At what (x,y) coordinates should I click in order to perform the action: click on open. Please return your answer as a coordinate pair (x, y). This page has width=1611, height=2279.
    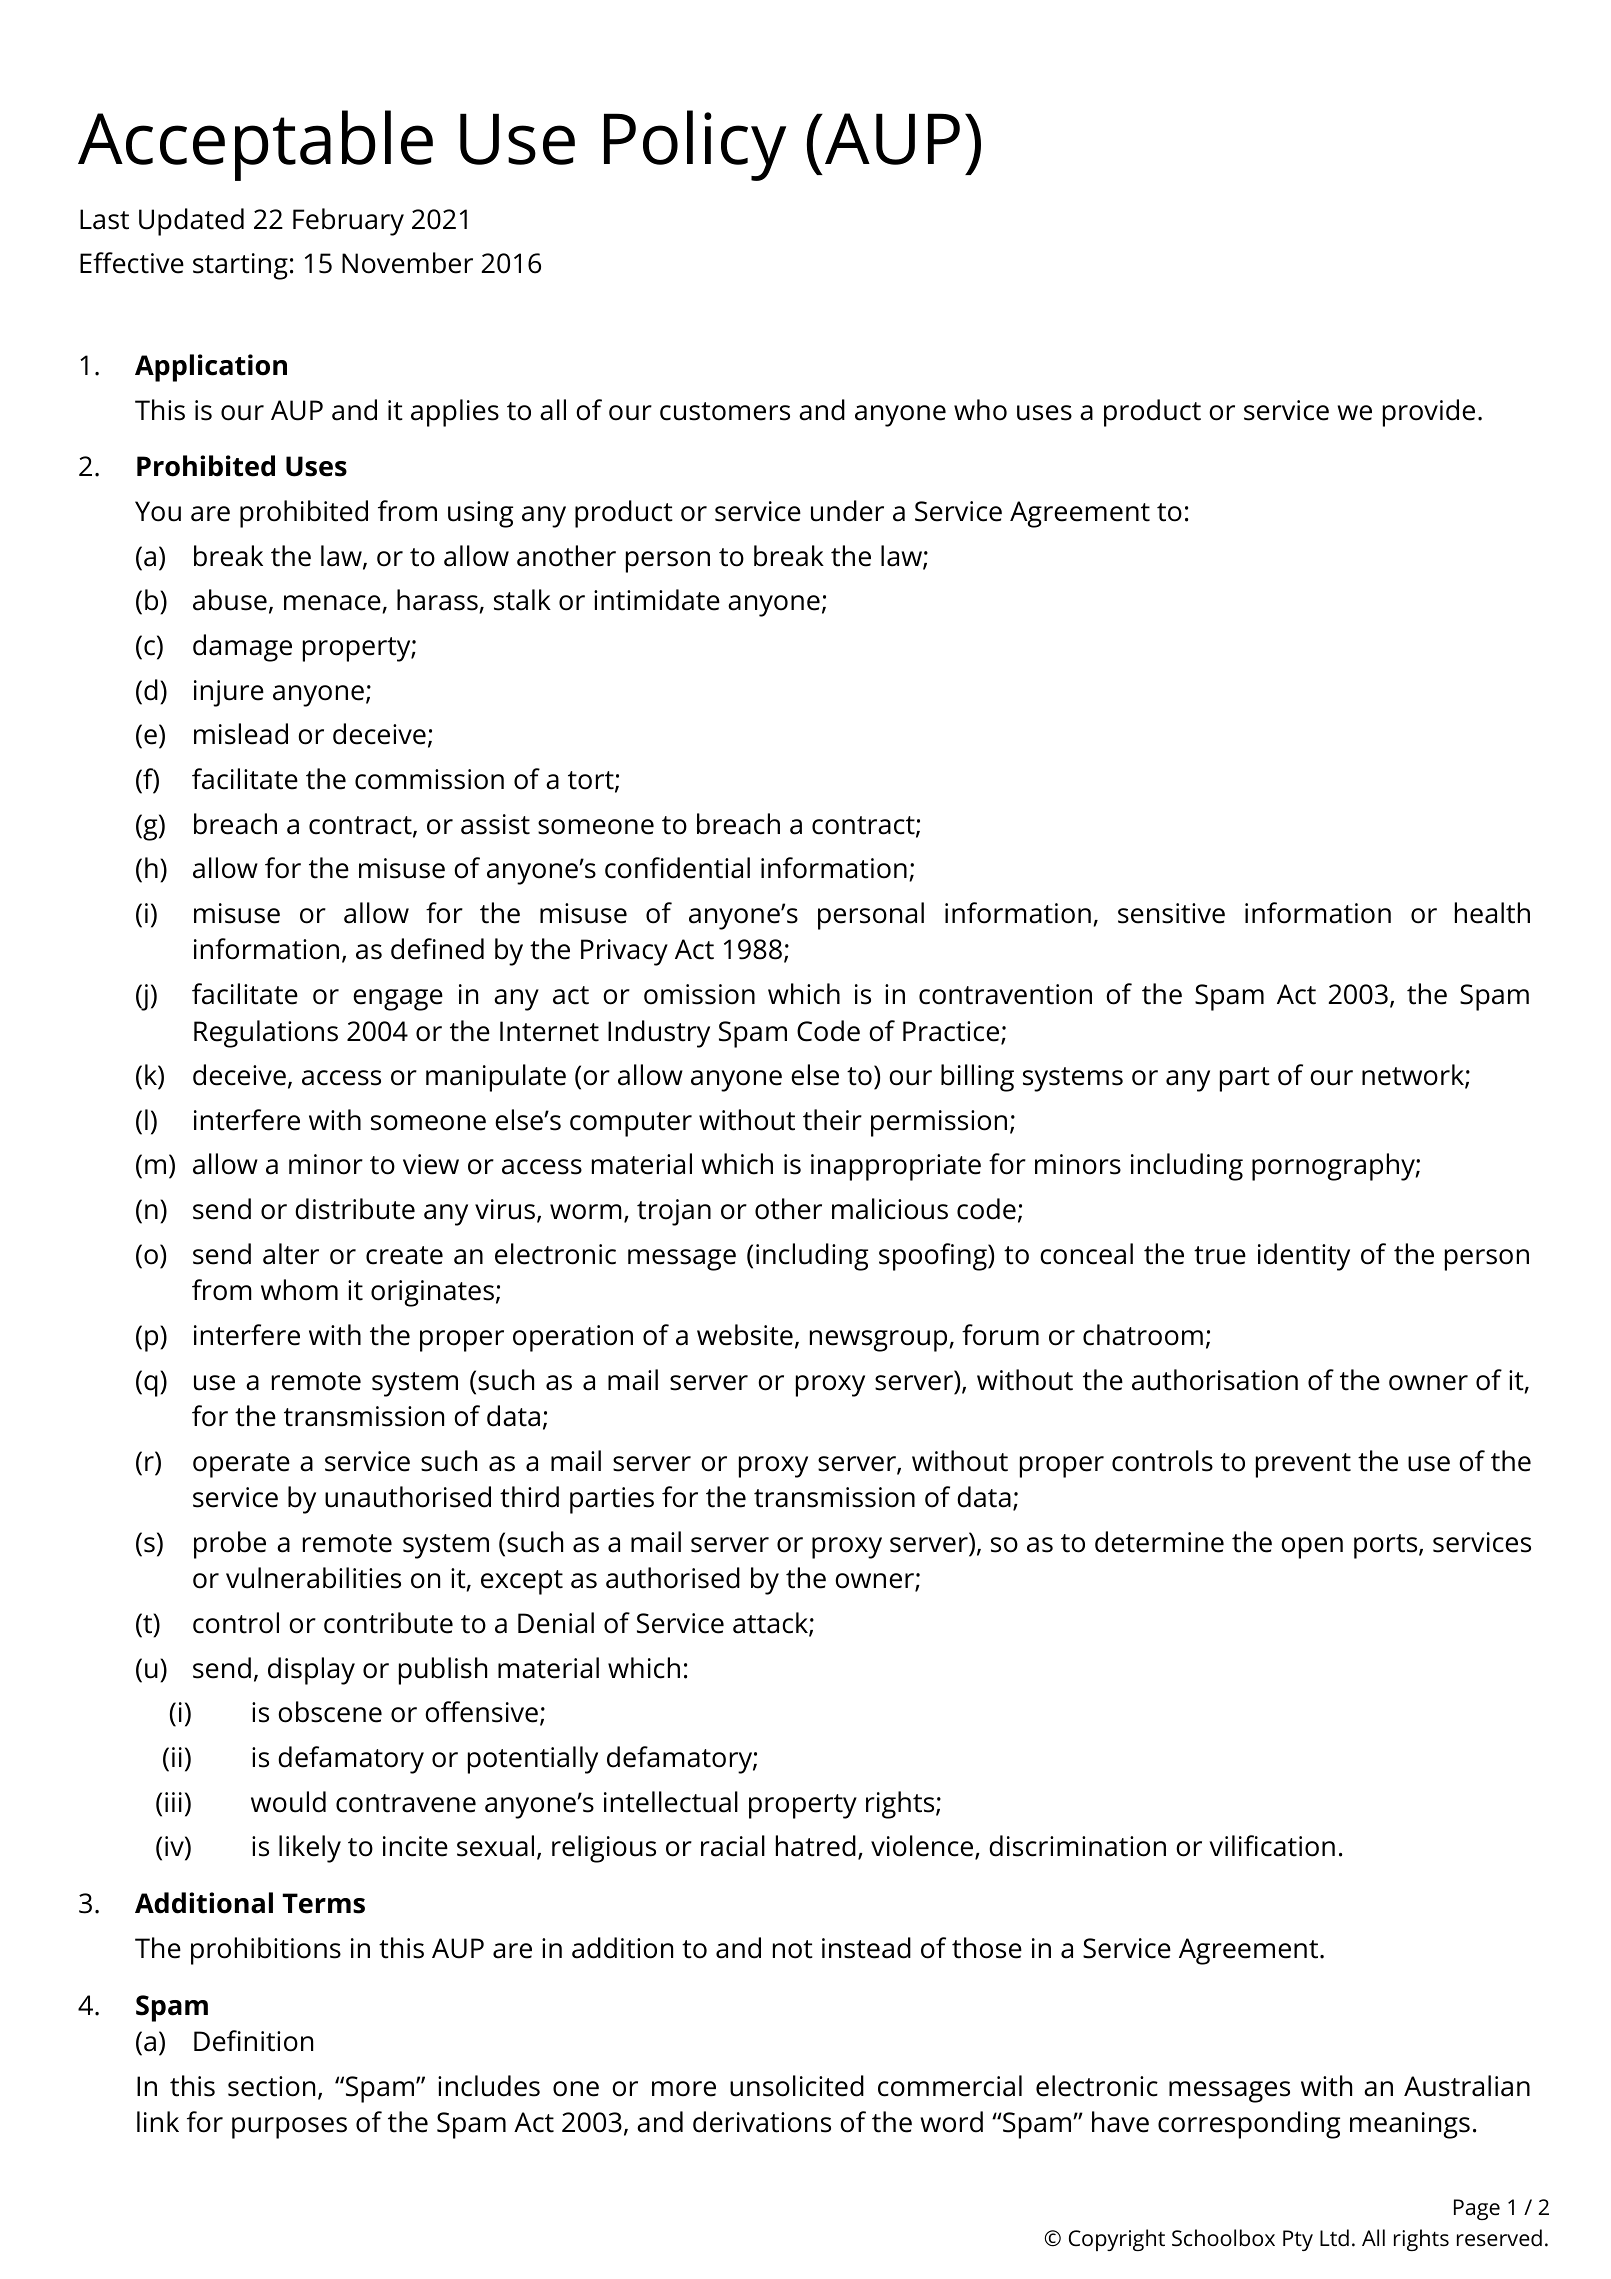
    Looking at the image, I should click on (1312, 1548).
